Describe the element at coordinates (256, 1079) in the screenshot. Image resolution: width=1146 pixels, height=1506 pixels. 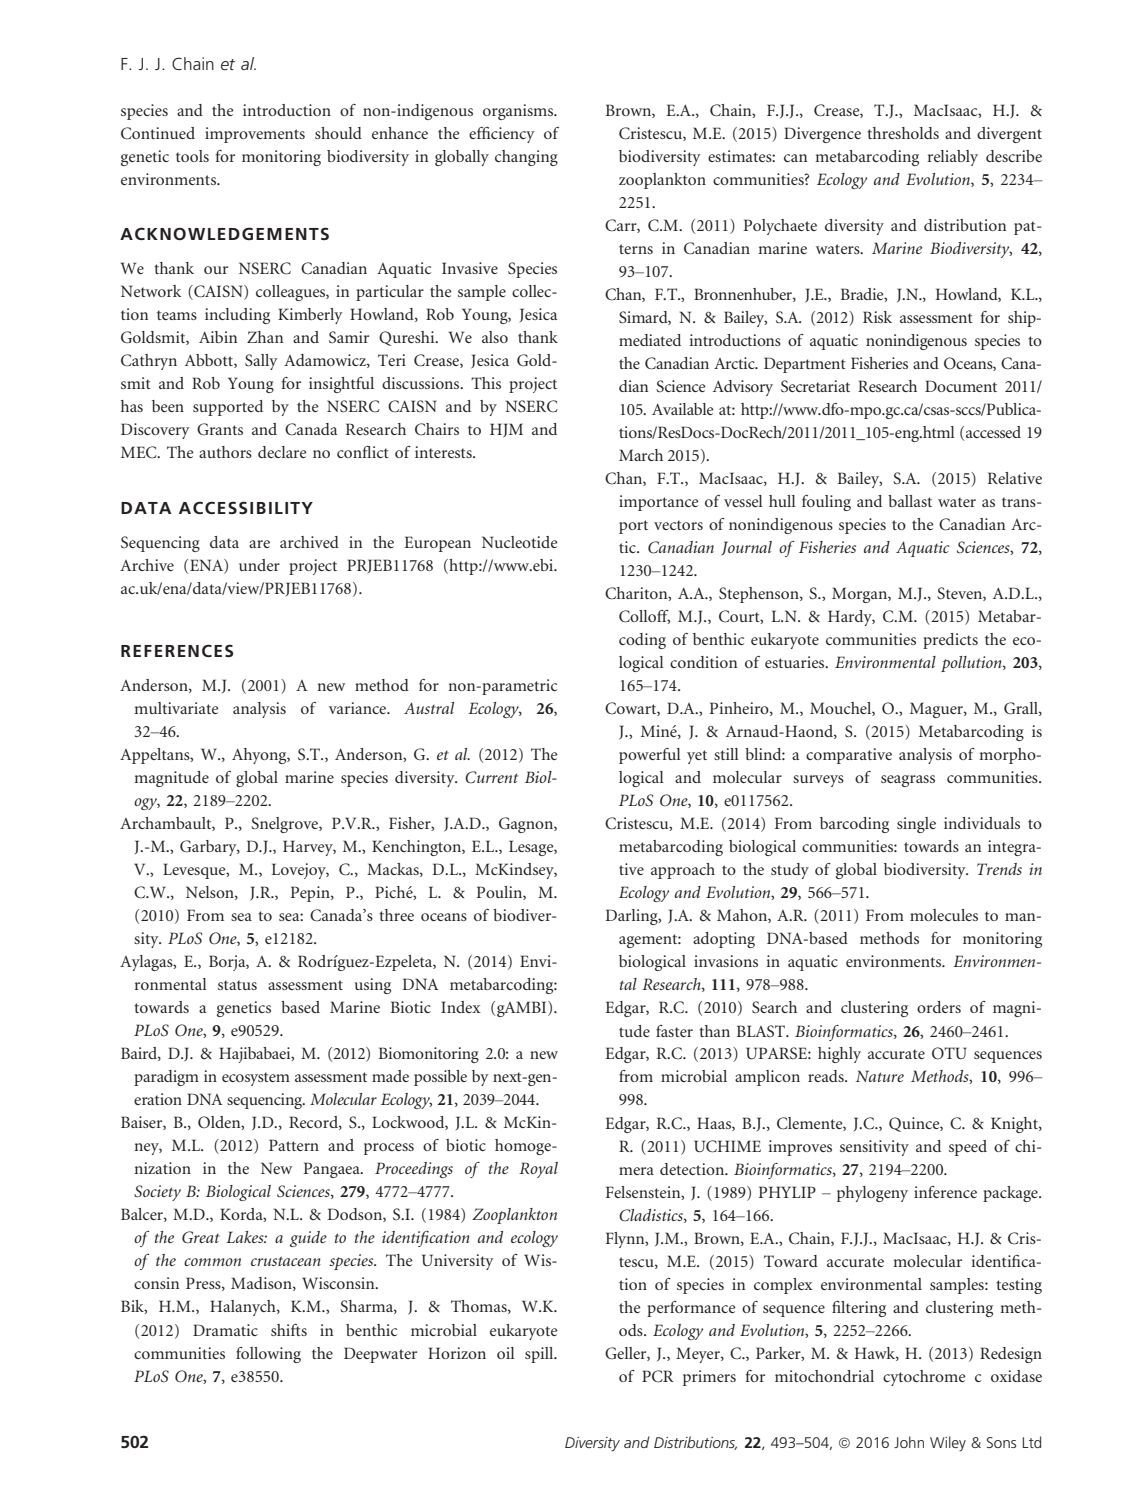
I see `ecosystem` at that location.
